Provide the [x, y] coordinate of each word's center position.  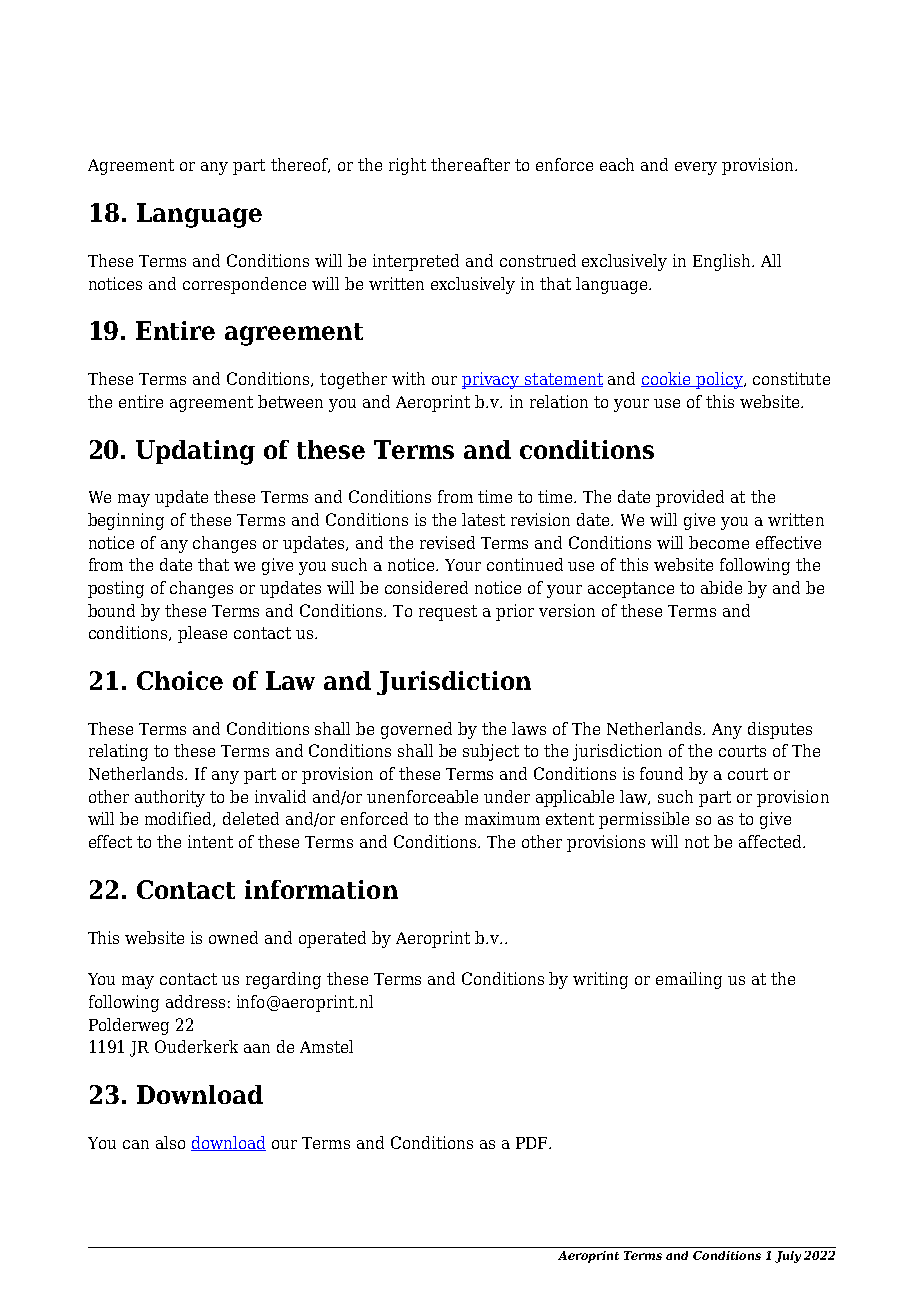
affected [771, 841]
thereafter [470, 164]
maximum [502, 818]
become [719, 542]
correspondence [244, 285]
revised [447, 542]
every [696, 168]
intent [210, 841]
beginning [126, 521]
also [170, 1142]
